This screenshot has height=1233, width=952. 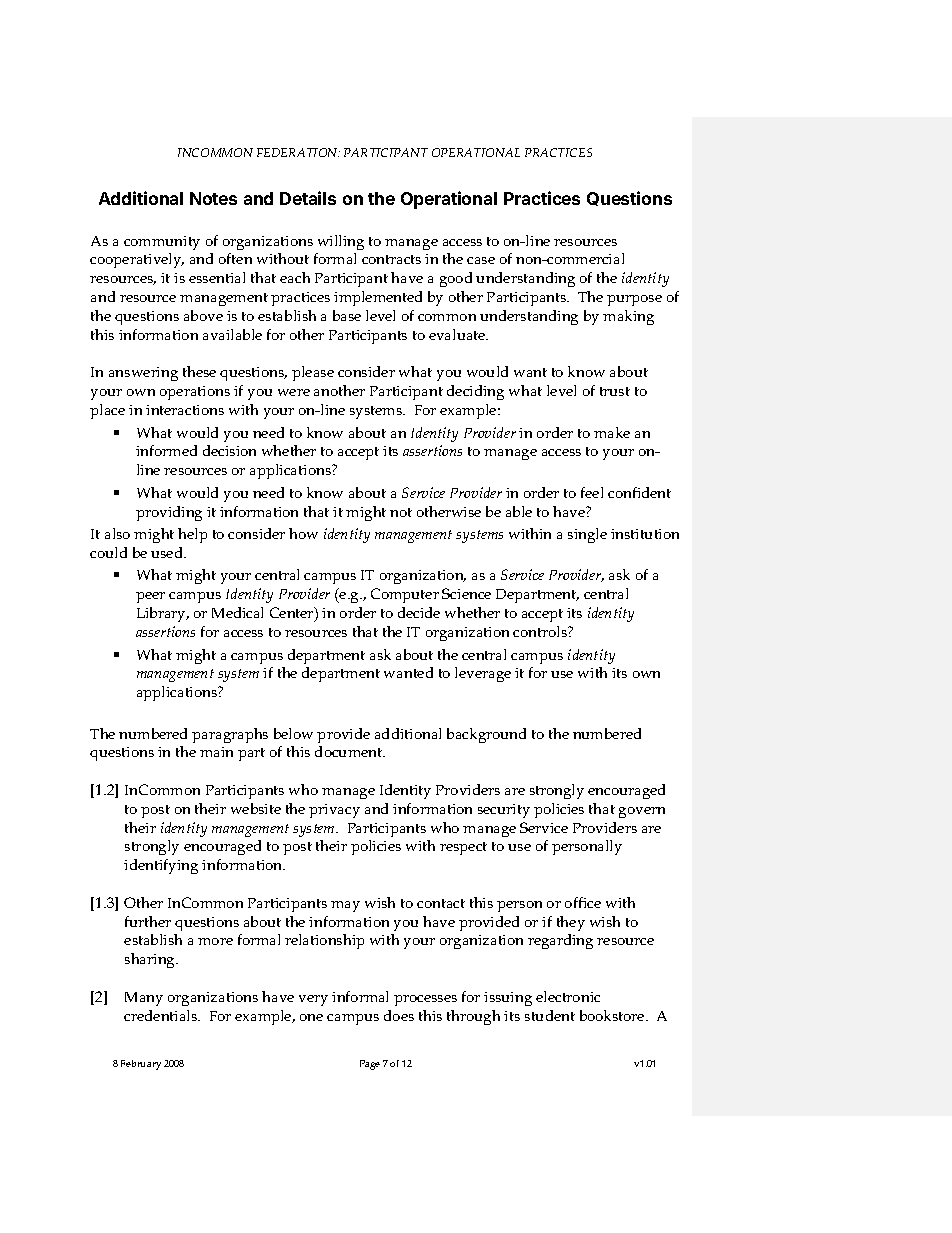 I want to click on how, so click(x=303, y=533).
